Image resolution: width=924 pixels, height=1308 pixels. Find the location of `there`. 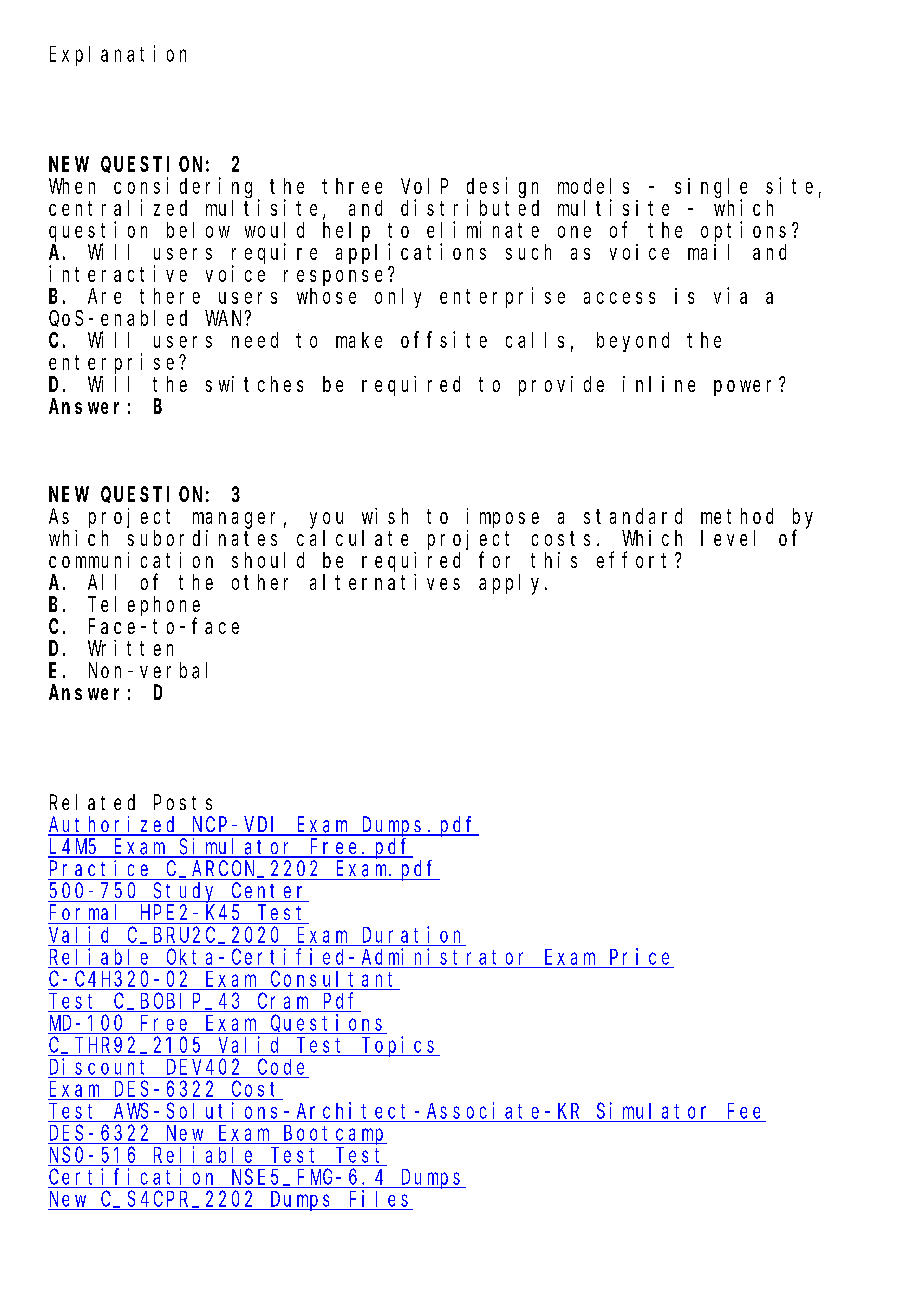

there is located at coordinates (170, 296).
